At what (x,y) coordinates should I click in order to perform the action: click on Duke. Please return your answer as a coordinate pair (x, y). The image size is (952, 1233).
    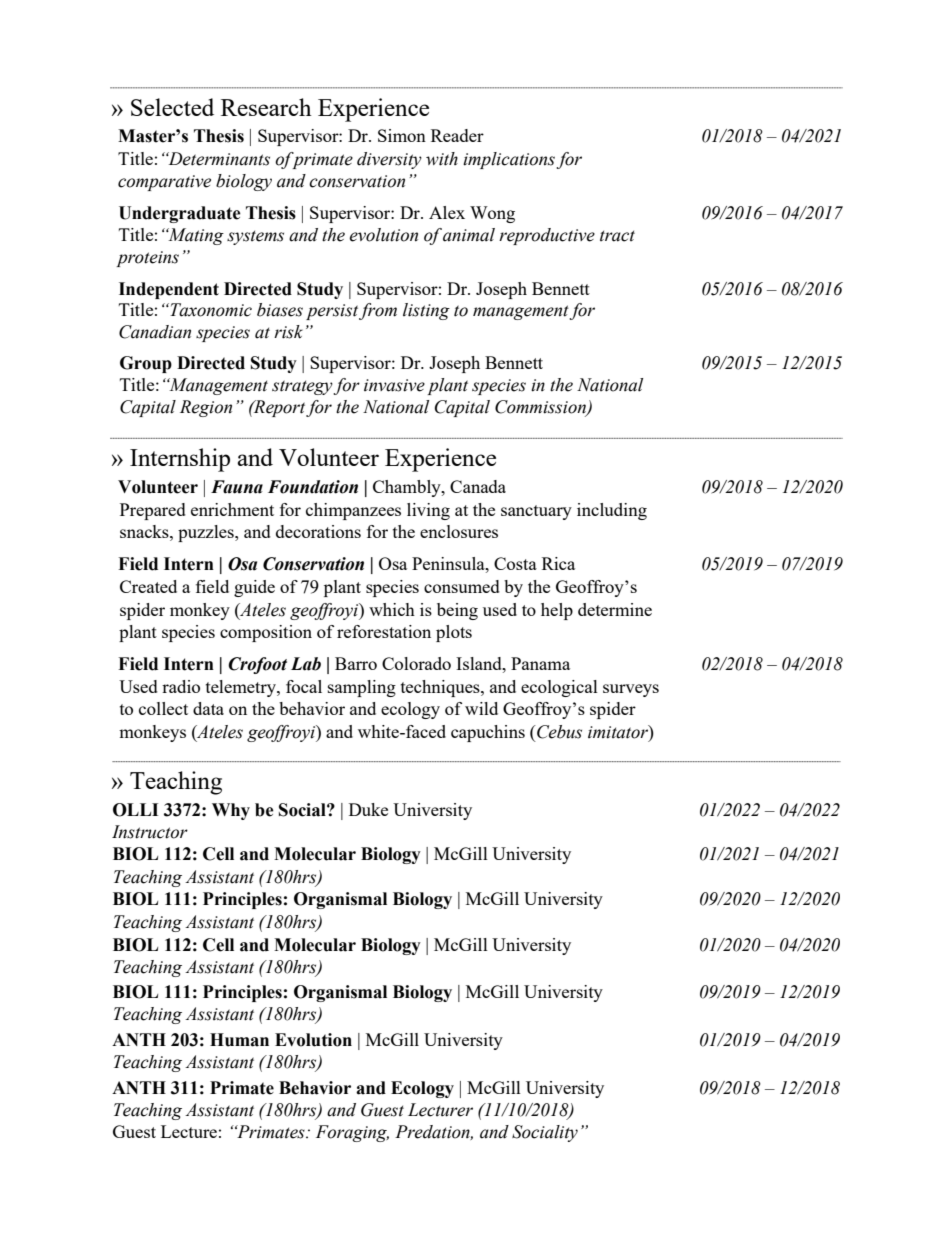
    Looking at the image, I should click on (368, 809).
